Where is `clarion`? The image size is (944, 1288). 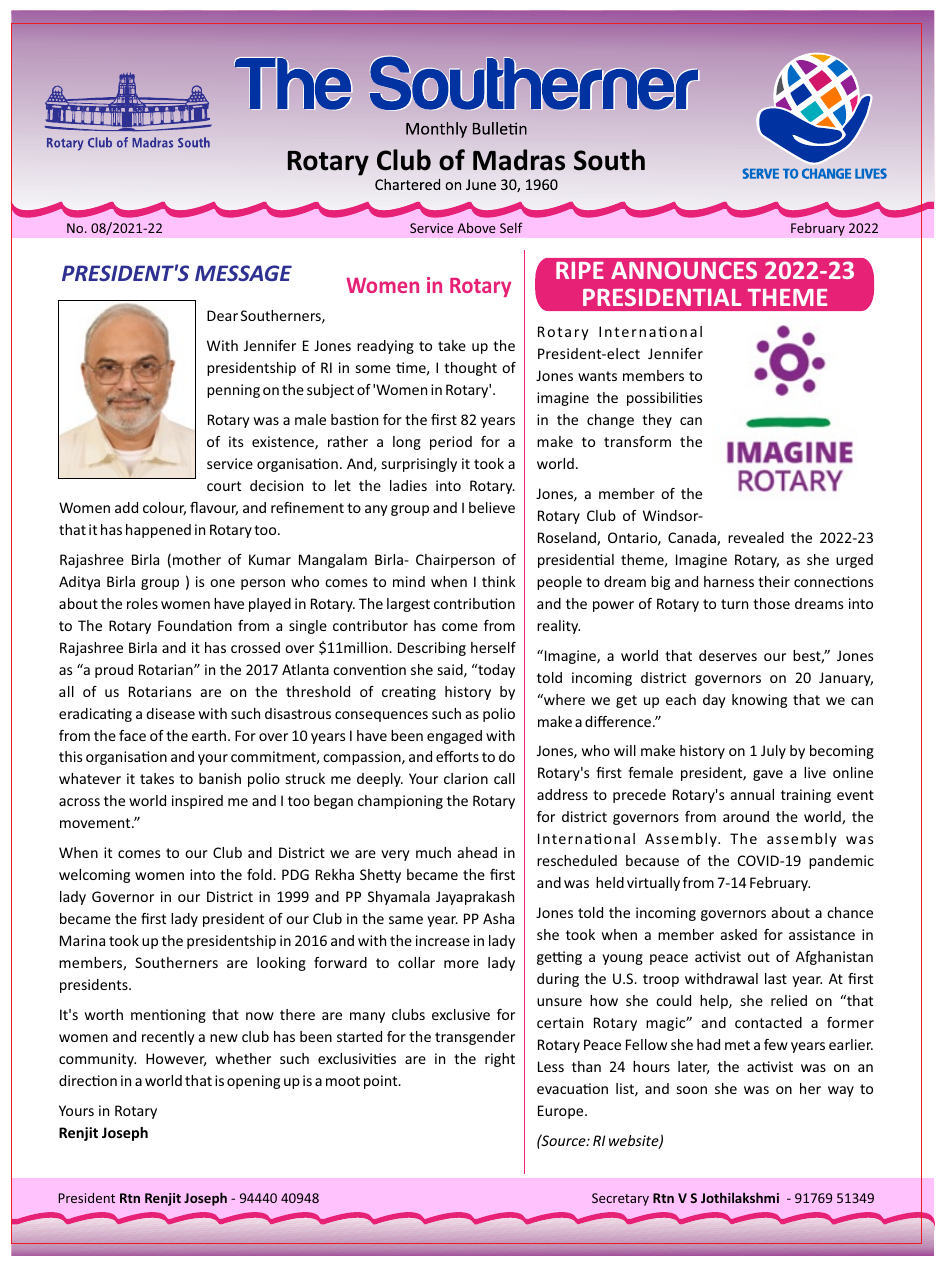
clarion is located at coordinates (466, 778).
